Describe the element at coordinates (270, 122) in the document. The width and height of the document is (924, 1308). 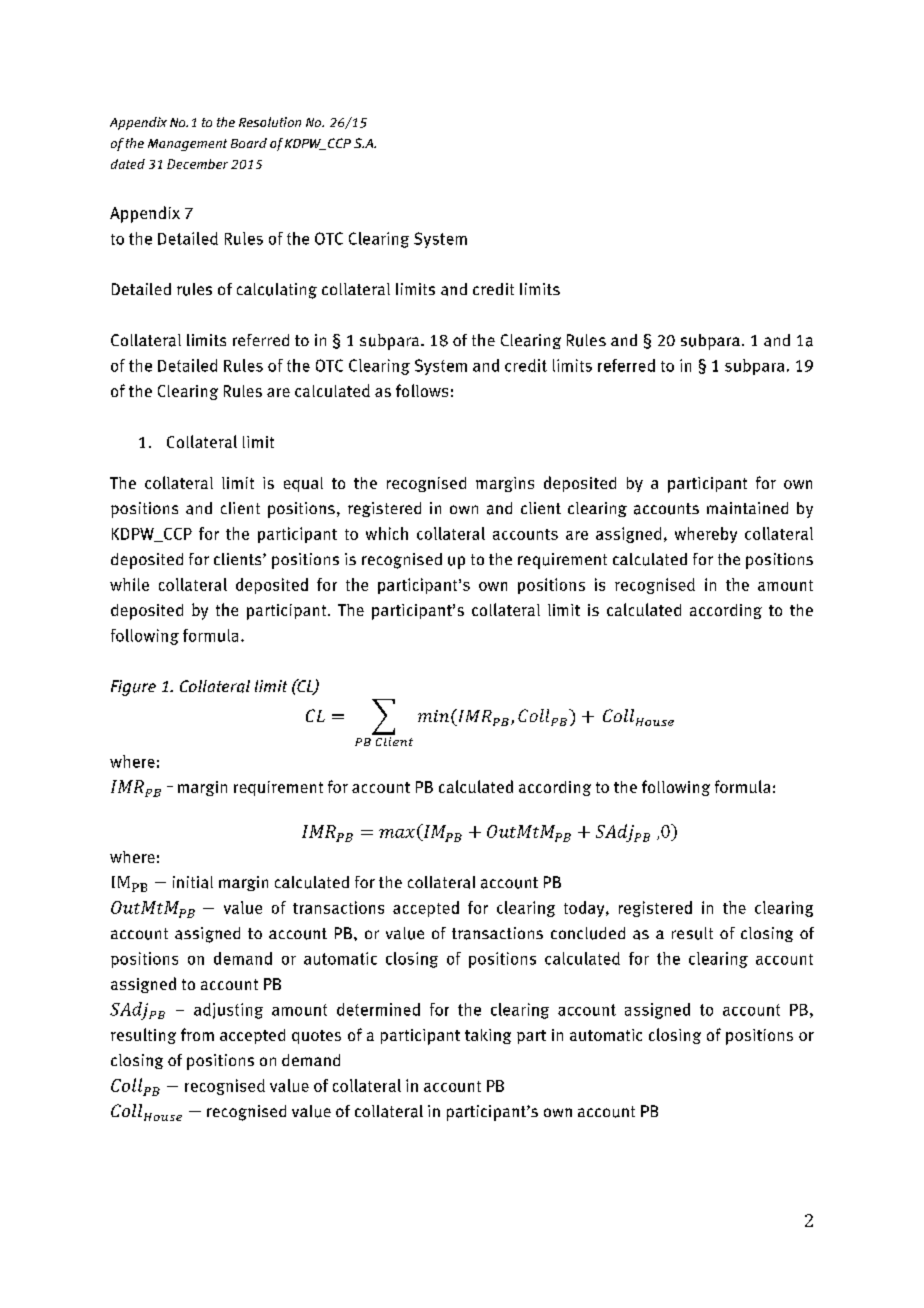
I see `Resolution` at that location.
